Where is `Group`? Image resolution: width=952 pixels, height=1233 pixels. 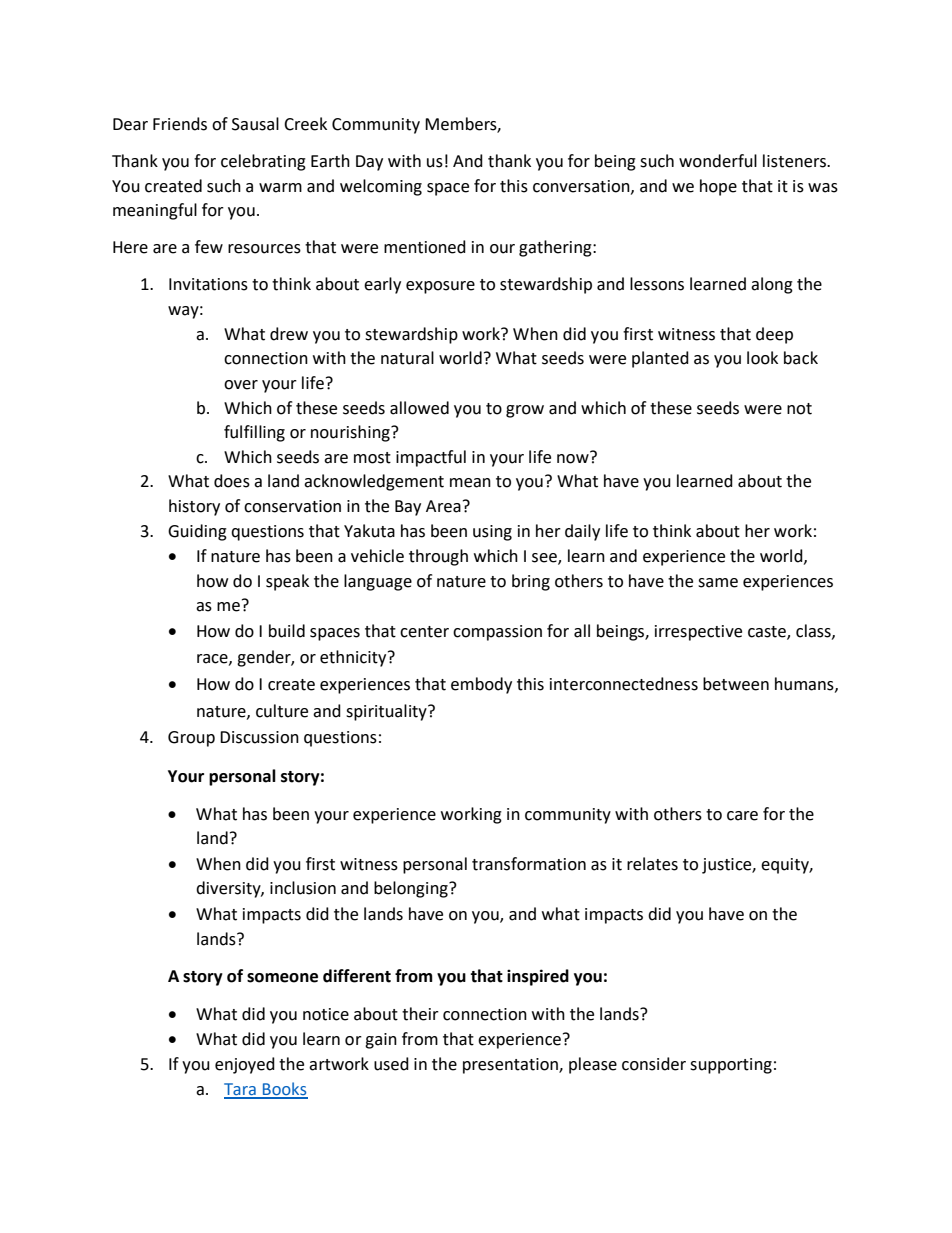
Group is located at coordinates (191, 739).
